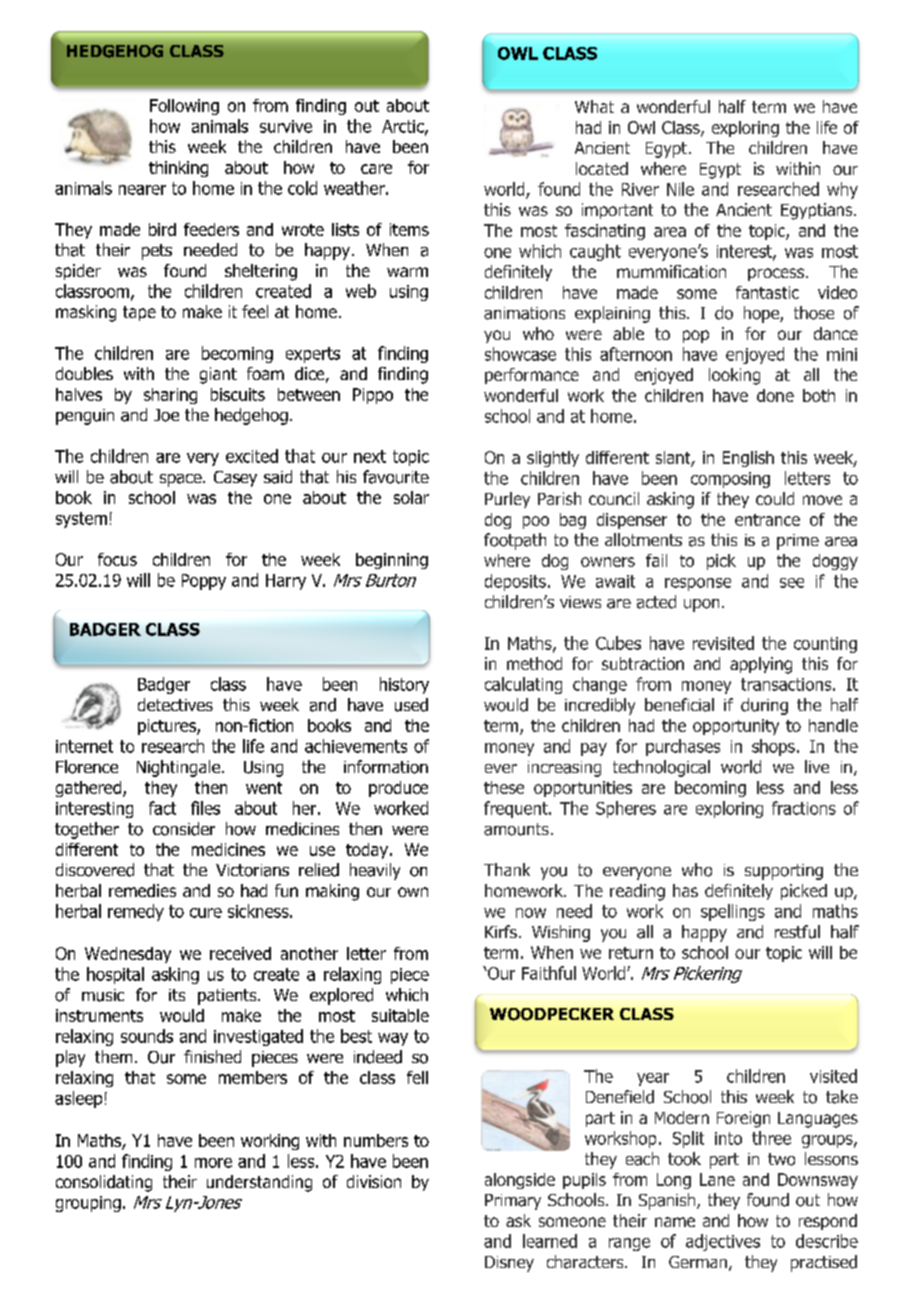 Image resolution: width=924 pixels, height=1308 pixels. I want to click on Primary, so click(513, 1202).
